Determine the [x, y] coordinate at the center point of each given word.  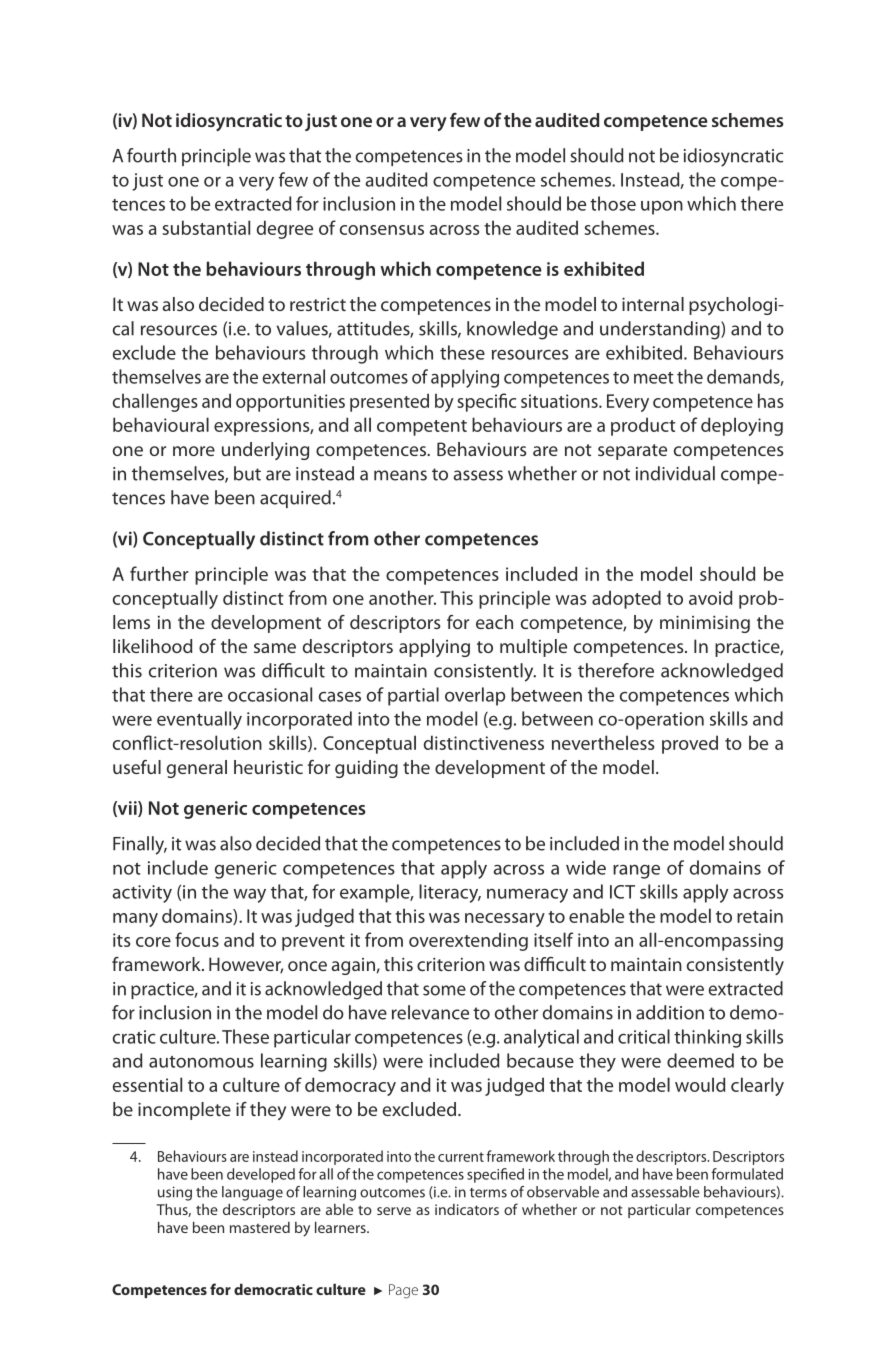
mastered [260, 1227]
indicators [467, 1209]
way [249, 896]
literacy [450, 893]
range [636, 872]
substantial [206, 227]
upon [662, 208]
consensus [382, 230]
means [400, 475]
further [159, 573]
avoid [710, 597]
